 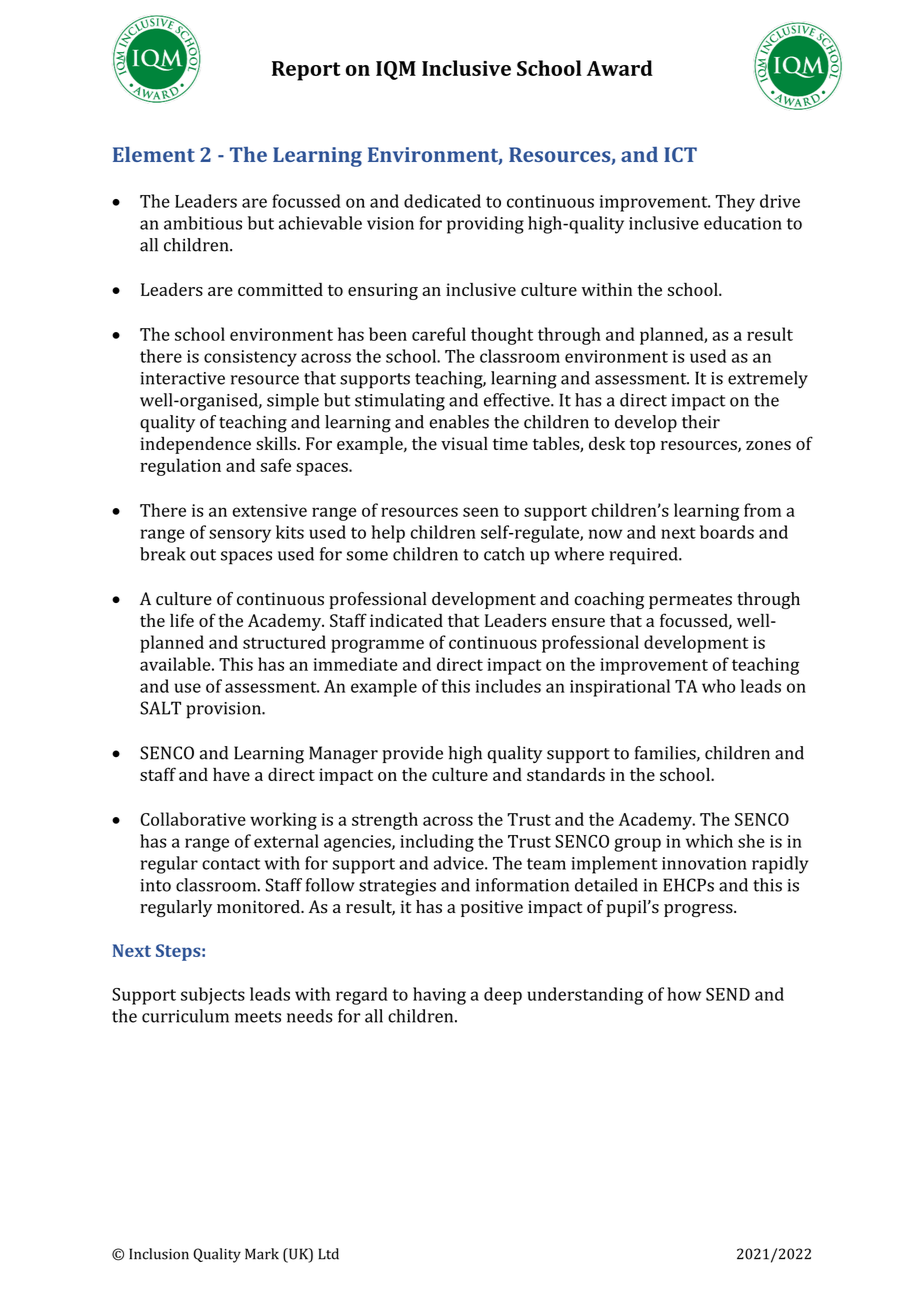 I want to click on how, so click(x=684, y=994).
